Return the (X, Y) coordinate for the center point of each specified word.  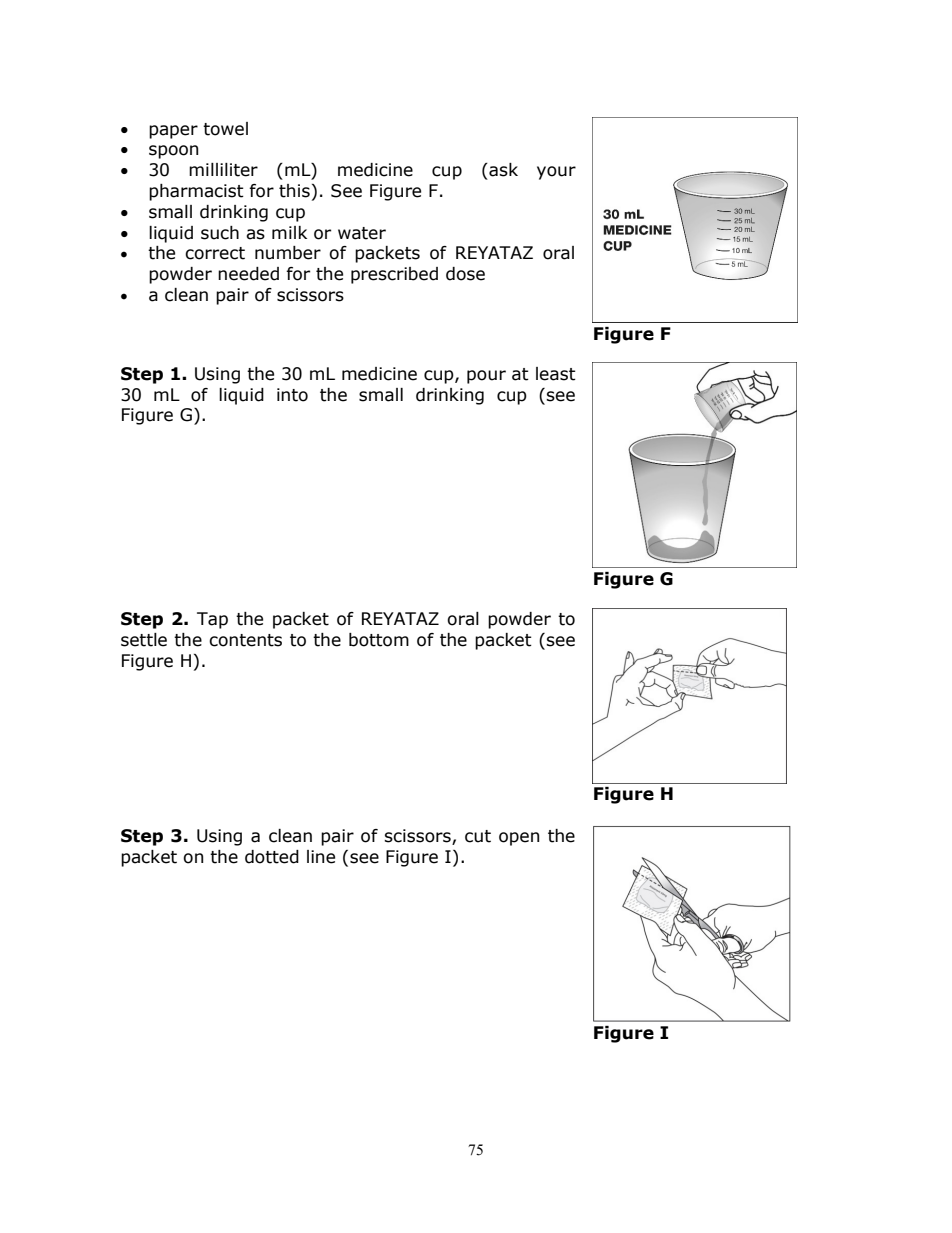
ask (502, 170)
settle (144, 640)
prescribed (394, 275)
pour (486, 377)
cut (478, 836)
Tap (212, 620)
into (292, 395)
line (321, 857)
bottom (379, 640)
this (294, 191)
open (519, 839)
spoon (173, 152)
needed (248, 274)
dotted (272, 857)
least (556, 374)
